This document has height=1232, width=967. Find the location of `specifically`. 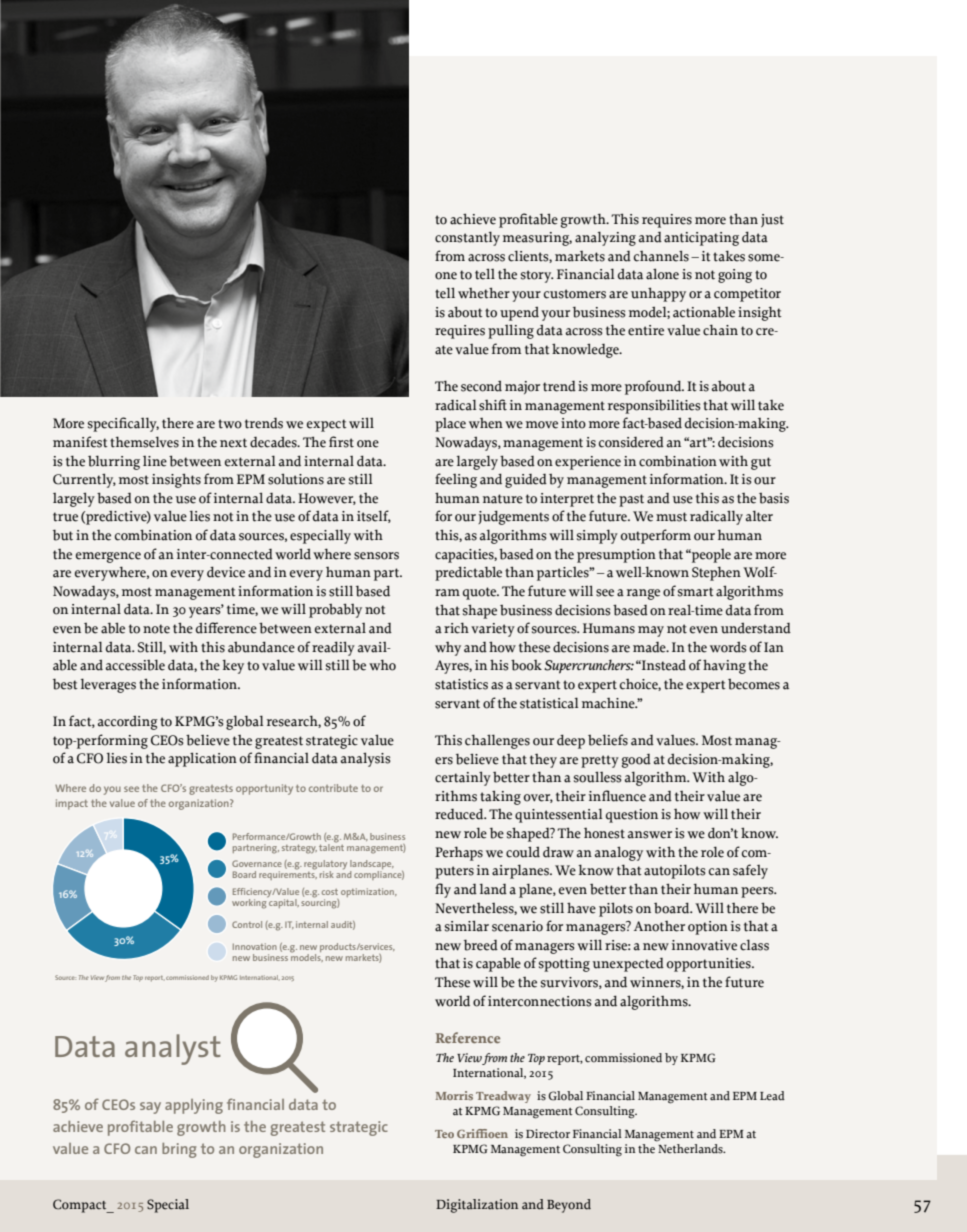

specifically is located at coordinates (123, 424).
